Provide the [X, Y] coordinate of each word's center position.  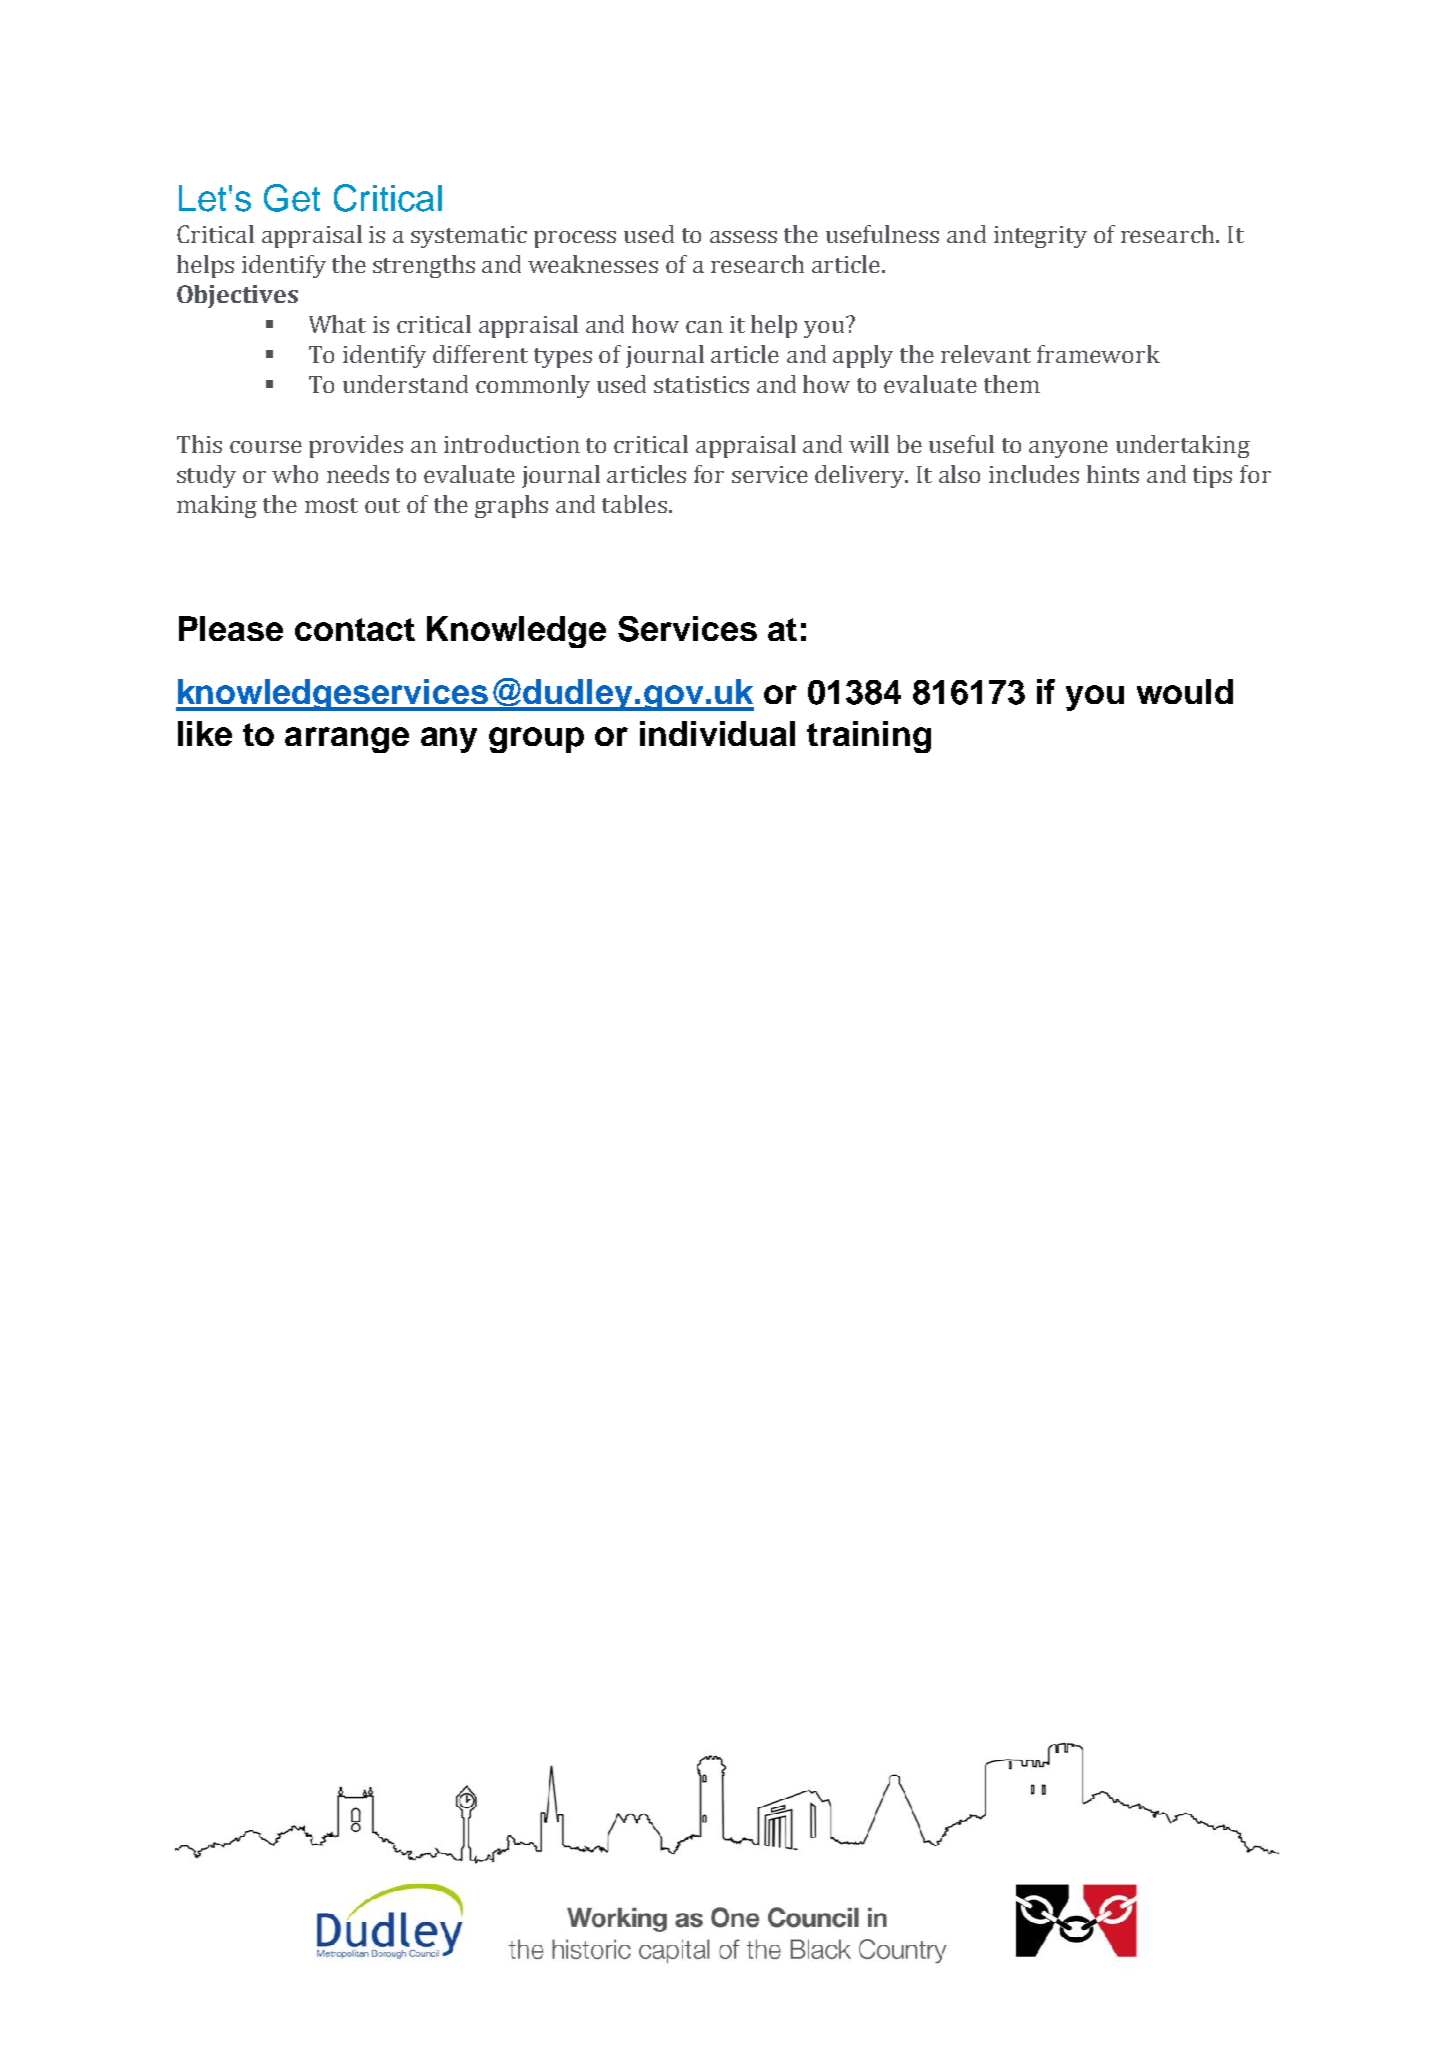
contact [355, 629]
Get [292, 198]
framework [1098, 354]
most [331, 505]
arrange [347, 740]
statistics [701, 384]
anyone [1068, 449]
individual [717, 733]
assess [743, 236]
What [337, 324]
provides [356, 446]
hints [1113, 474]
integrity [1040, 237]
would [1185, 691]
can [704, 326]
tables [634, 504]
